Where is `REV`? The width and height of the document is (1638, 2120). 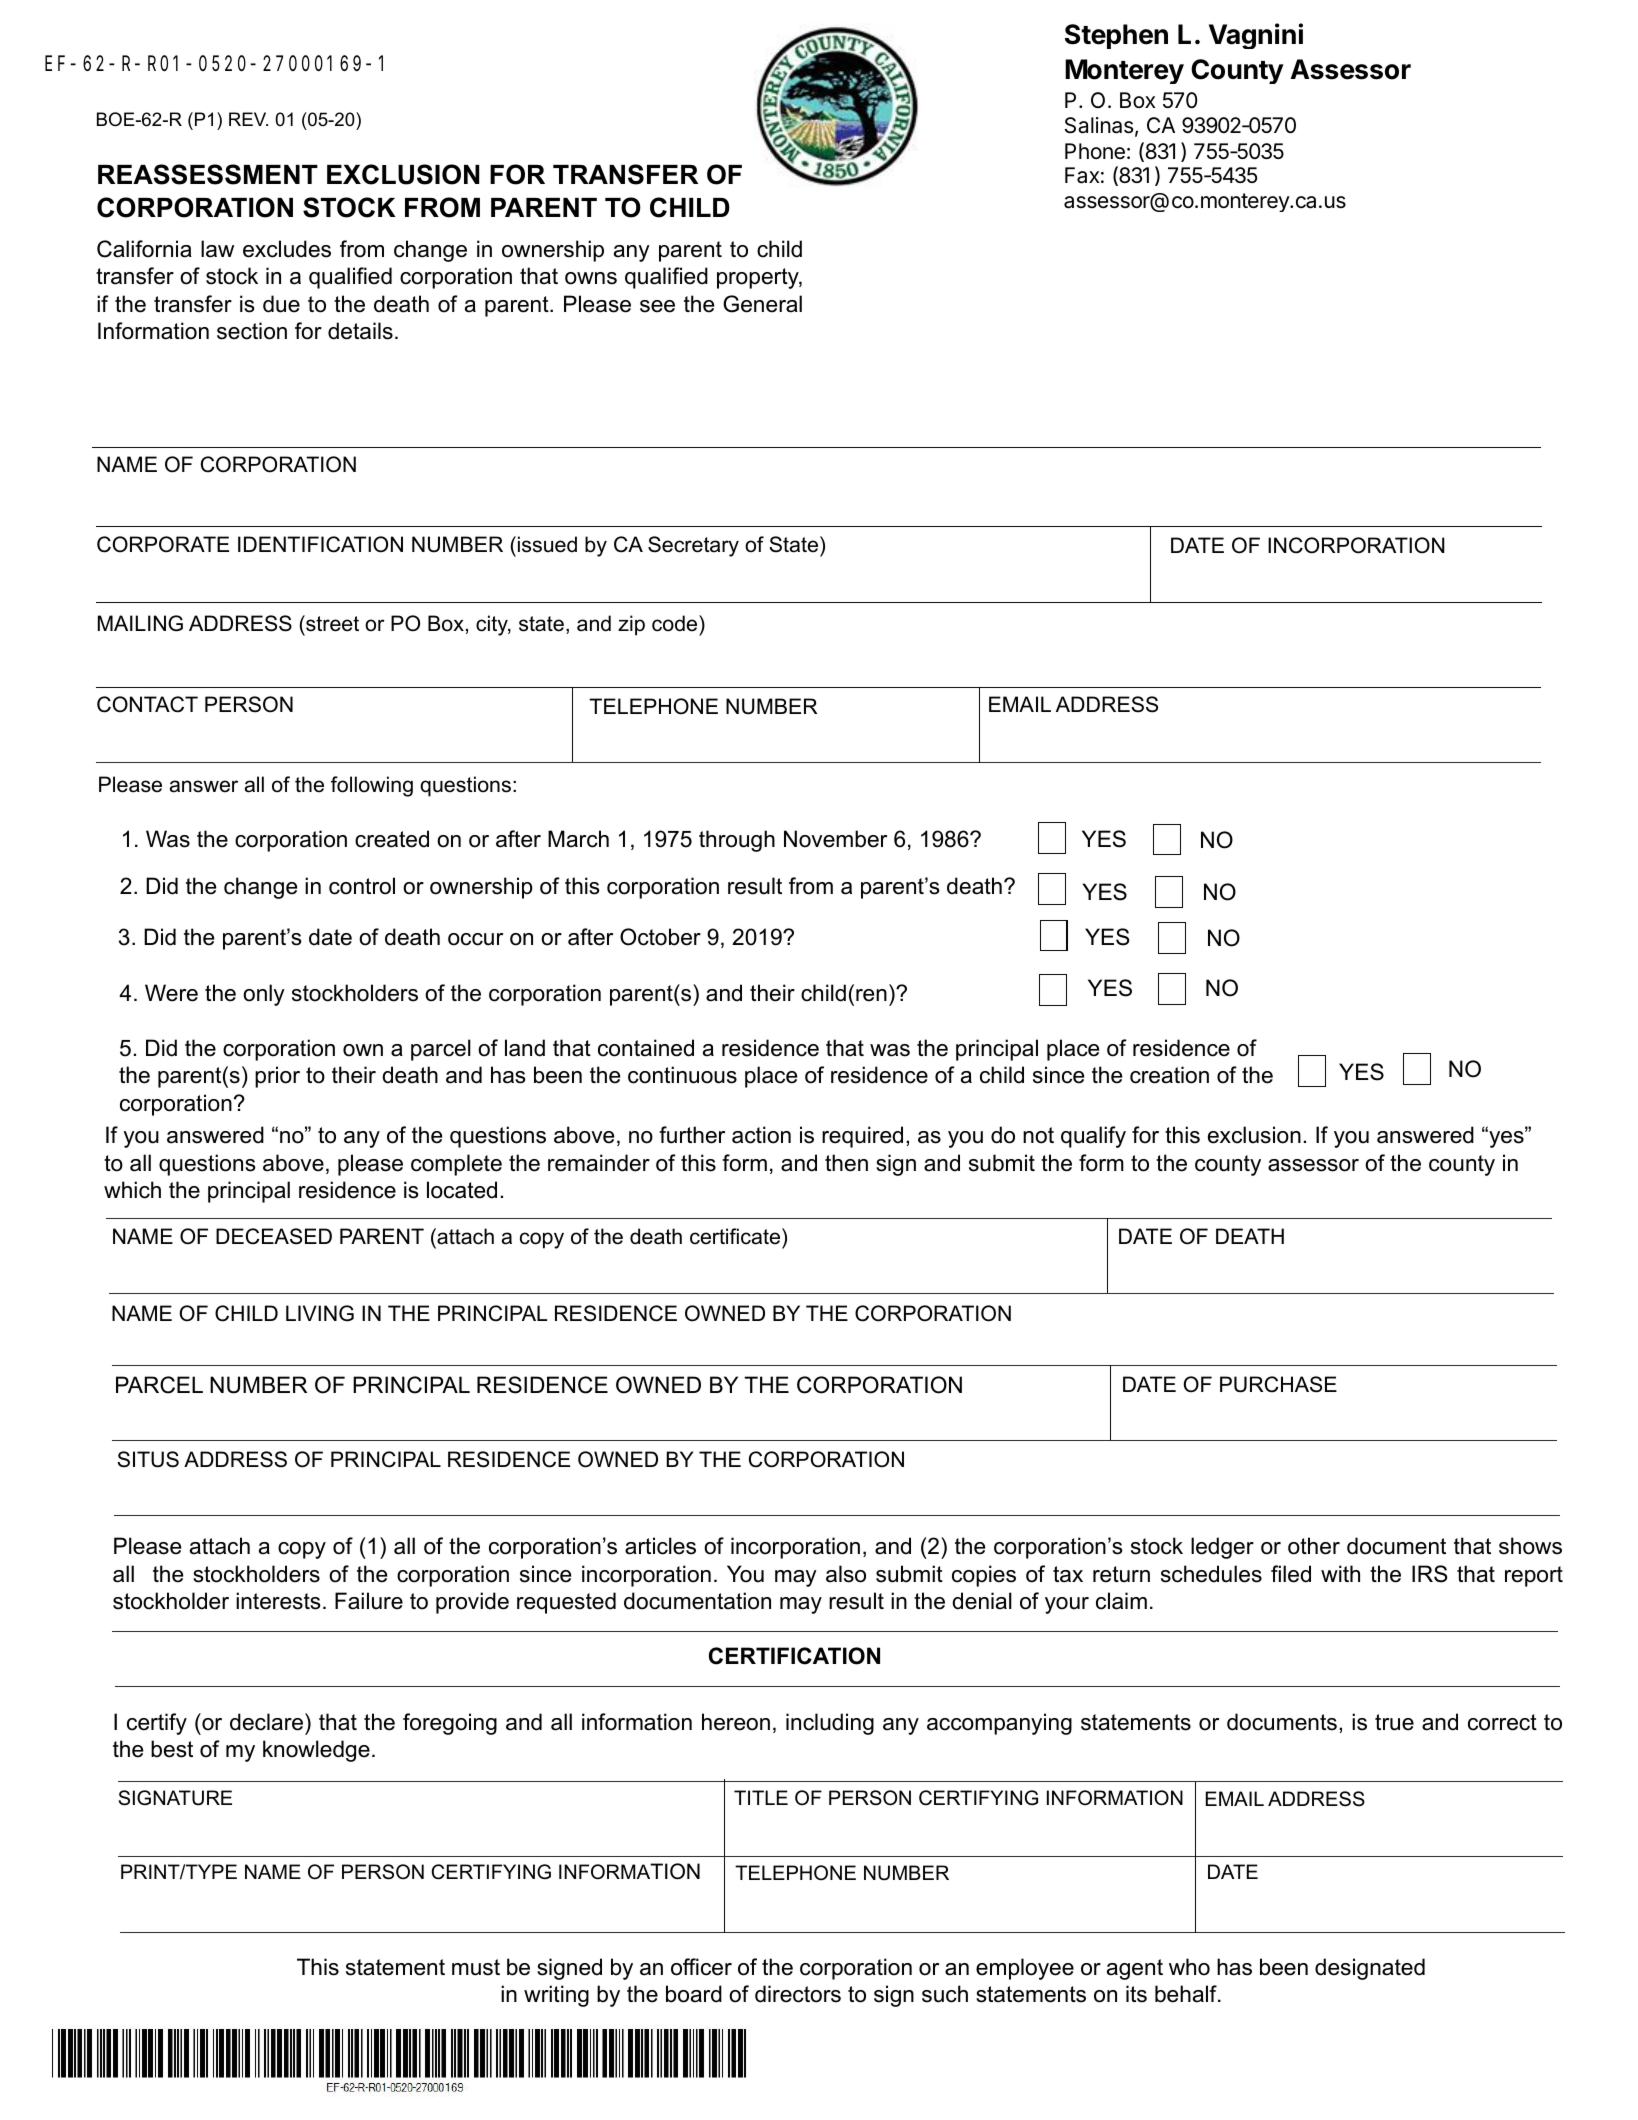 REV is located at coordinates (248, 119).
